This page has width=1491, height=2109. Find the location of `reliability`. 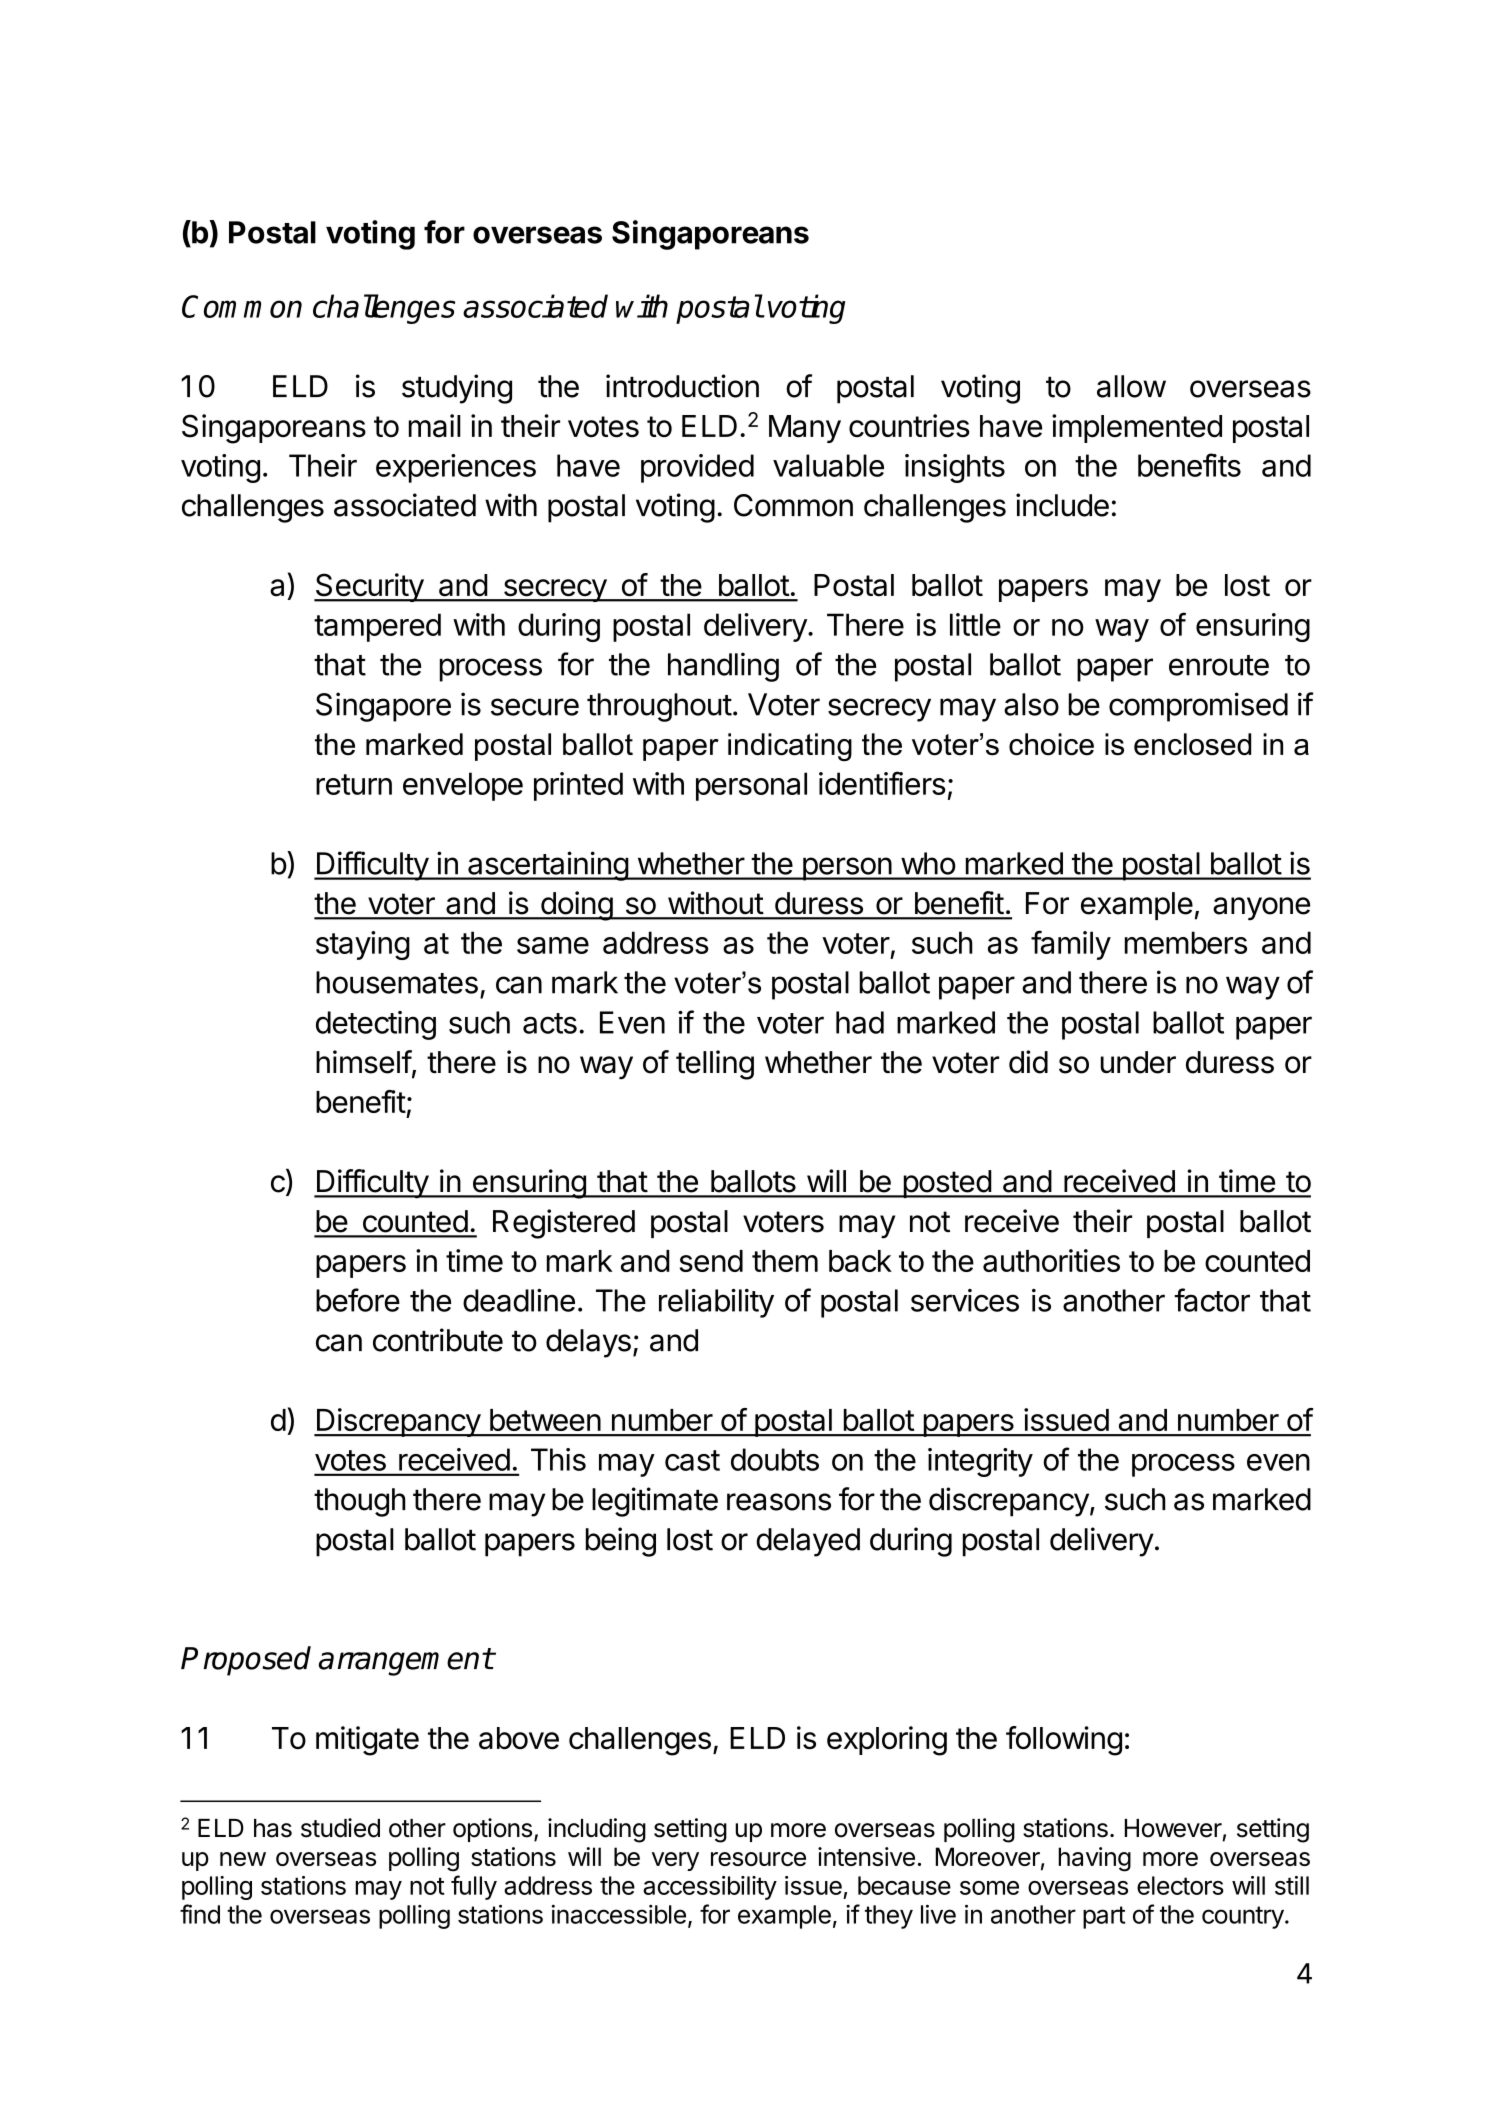

reliability is located at coordinates (716, 1303).
